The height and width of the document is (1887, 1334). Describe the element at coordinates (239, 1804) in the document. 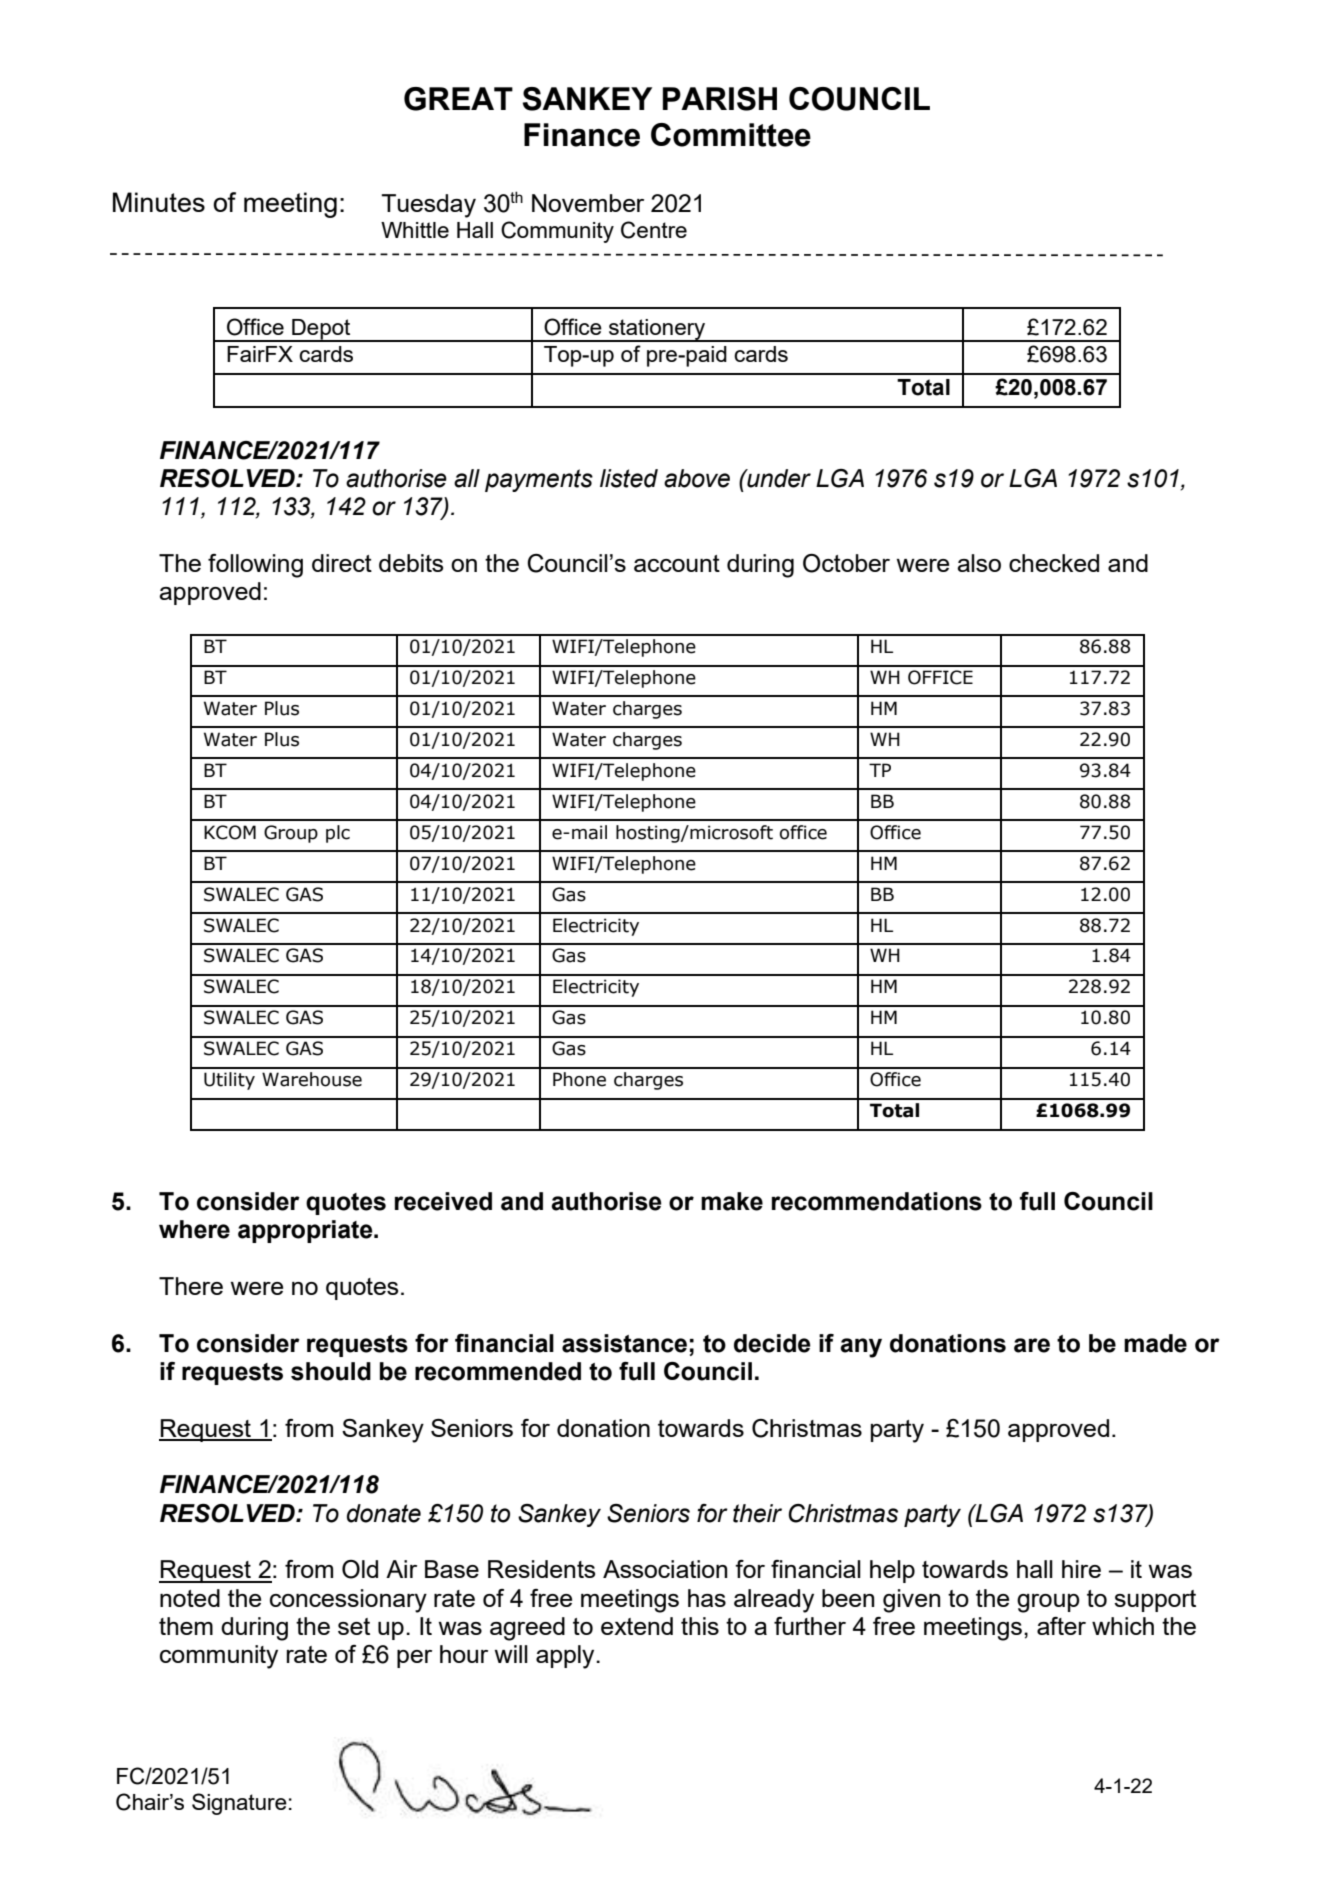

I see `Signature` at that location.
